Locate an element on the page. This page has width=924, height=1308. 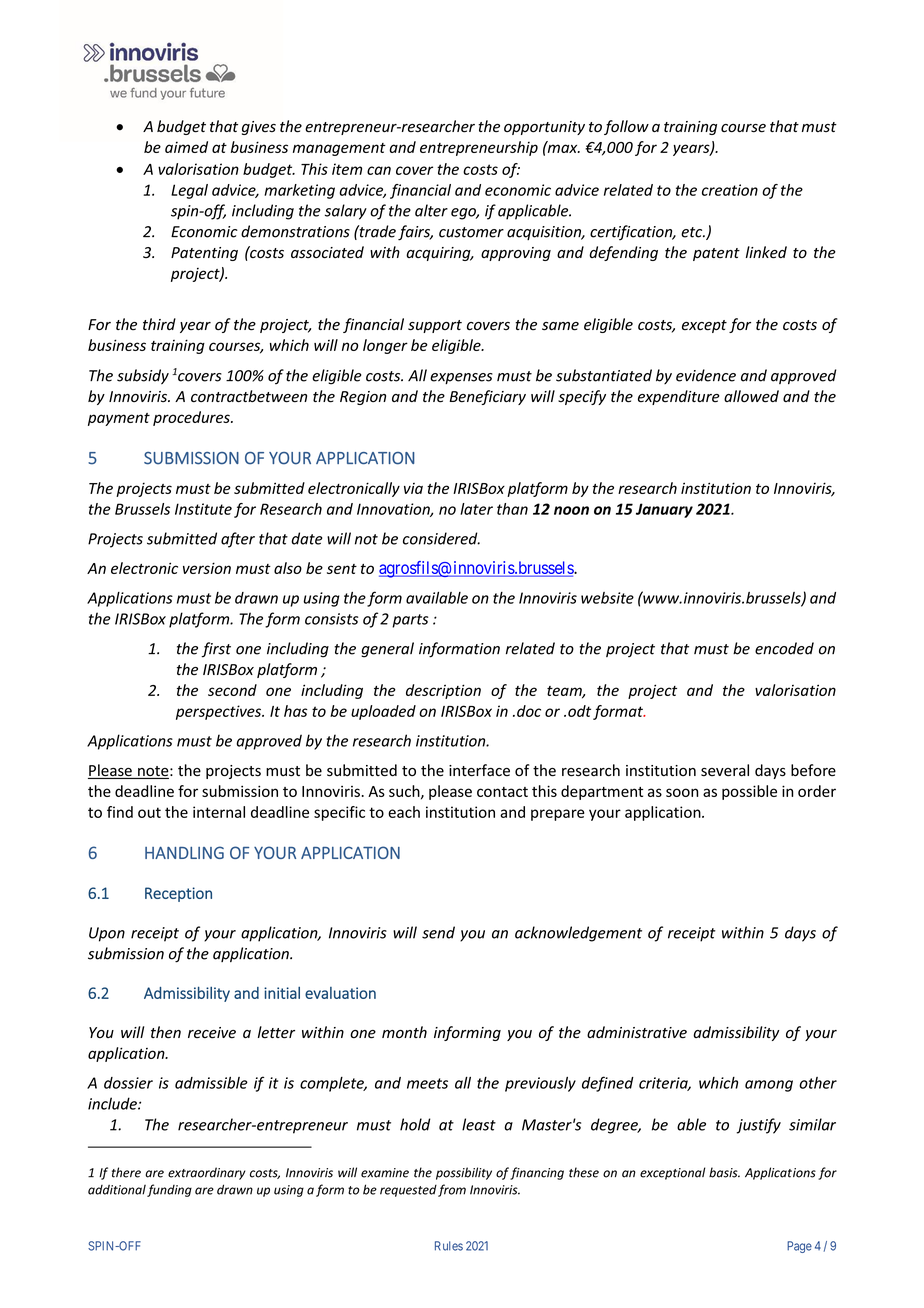
alter is located at coordinates (431, 210).
